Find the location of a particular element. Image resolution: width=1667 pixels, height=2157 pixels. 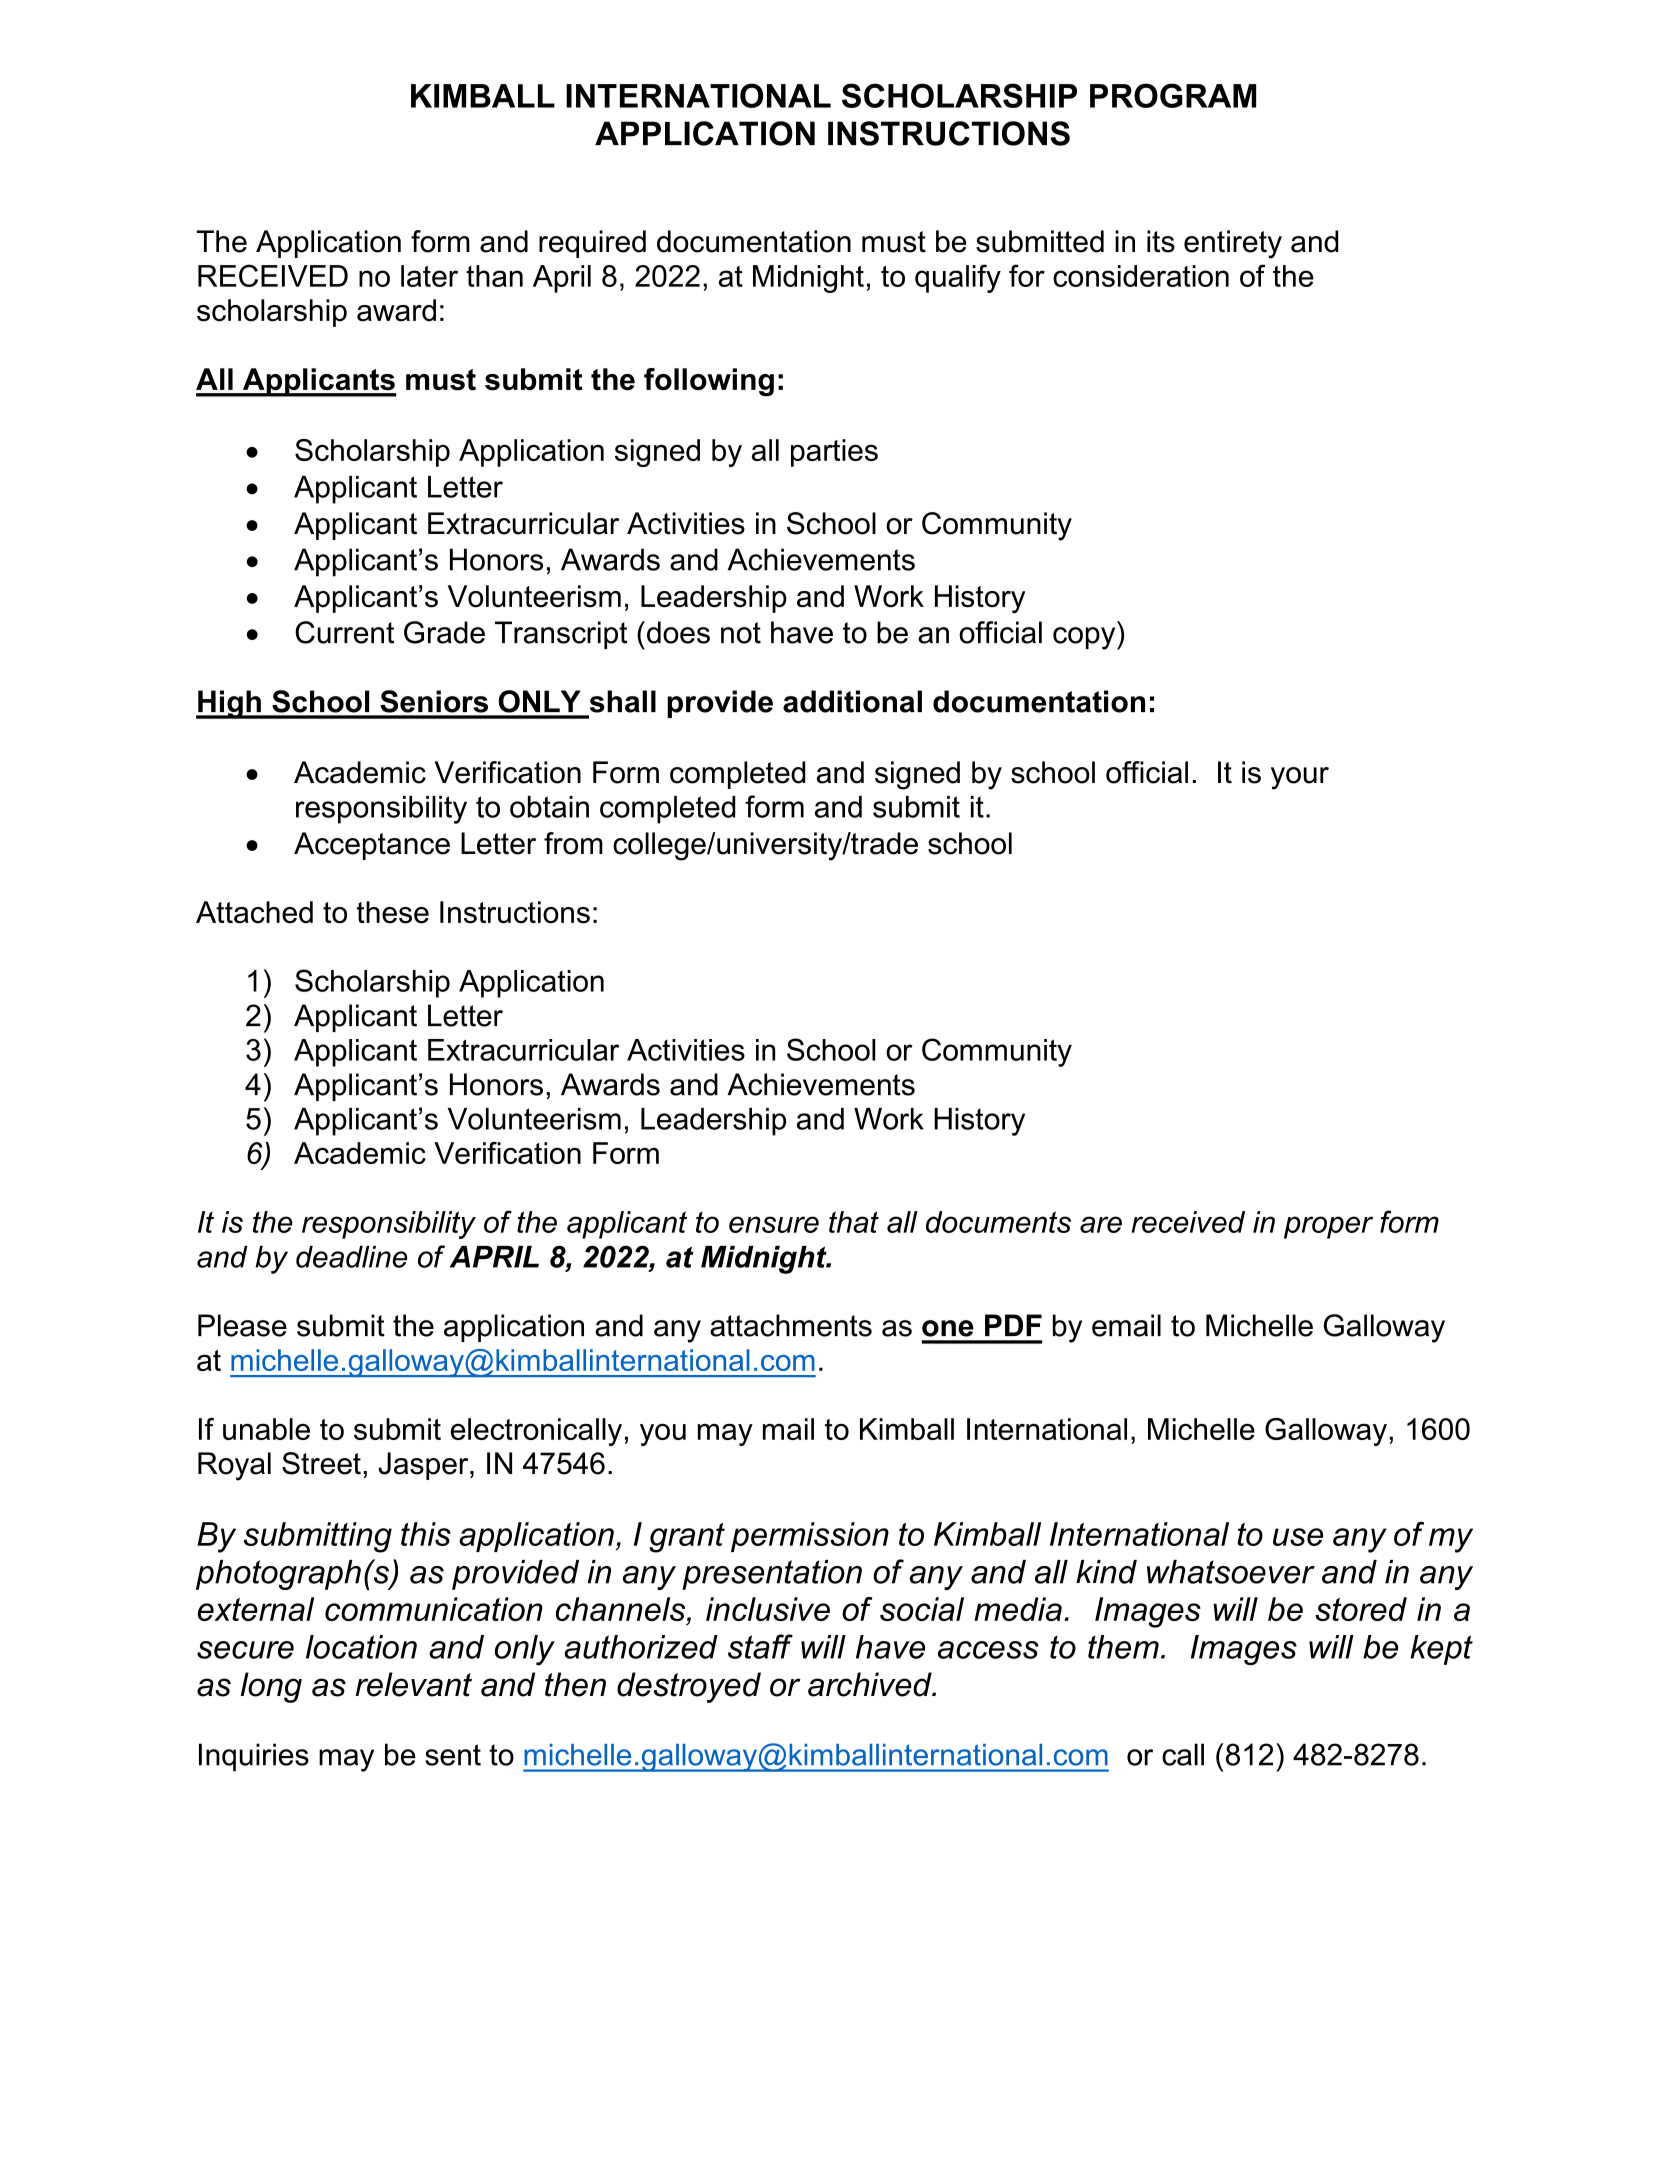

PROGRAM is located at coordinates (1173, 95).
